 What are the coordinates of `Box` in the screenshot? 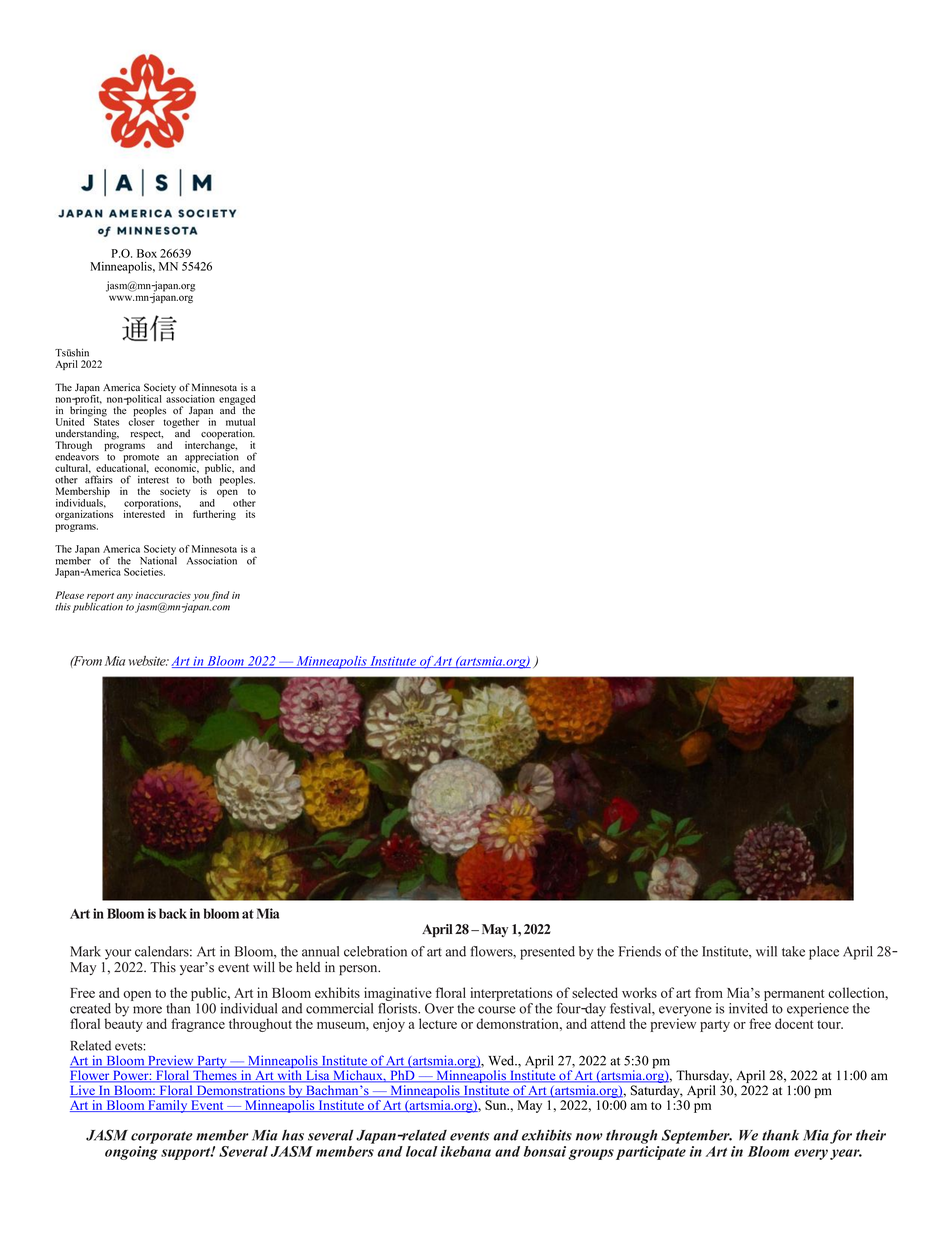 It's located at (147, 253).
